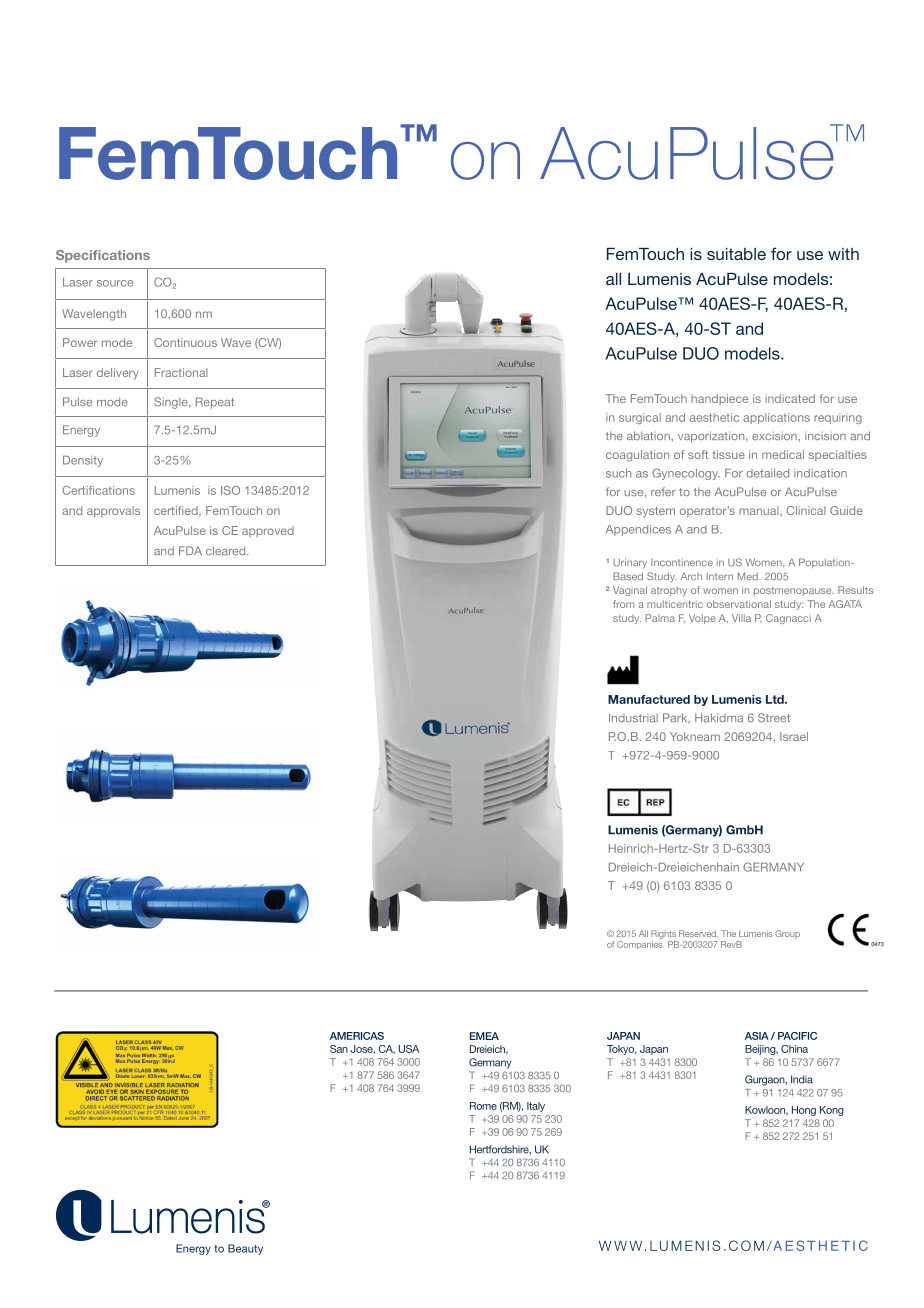 The width and height of the screenshot is (924, 1308). I want to click on Rome, so click(483, 1106).
